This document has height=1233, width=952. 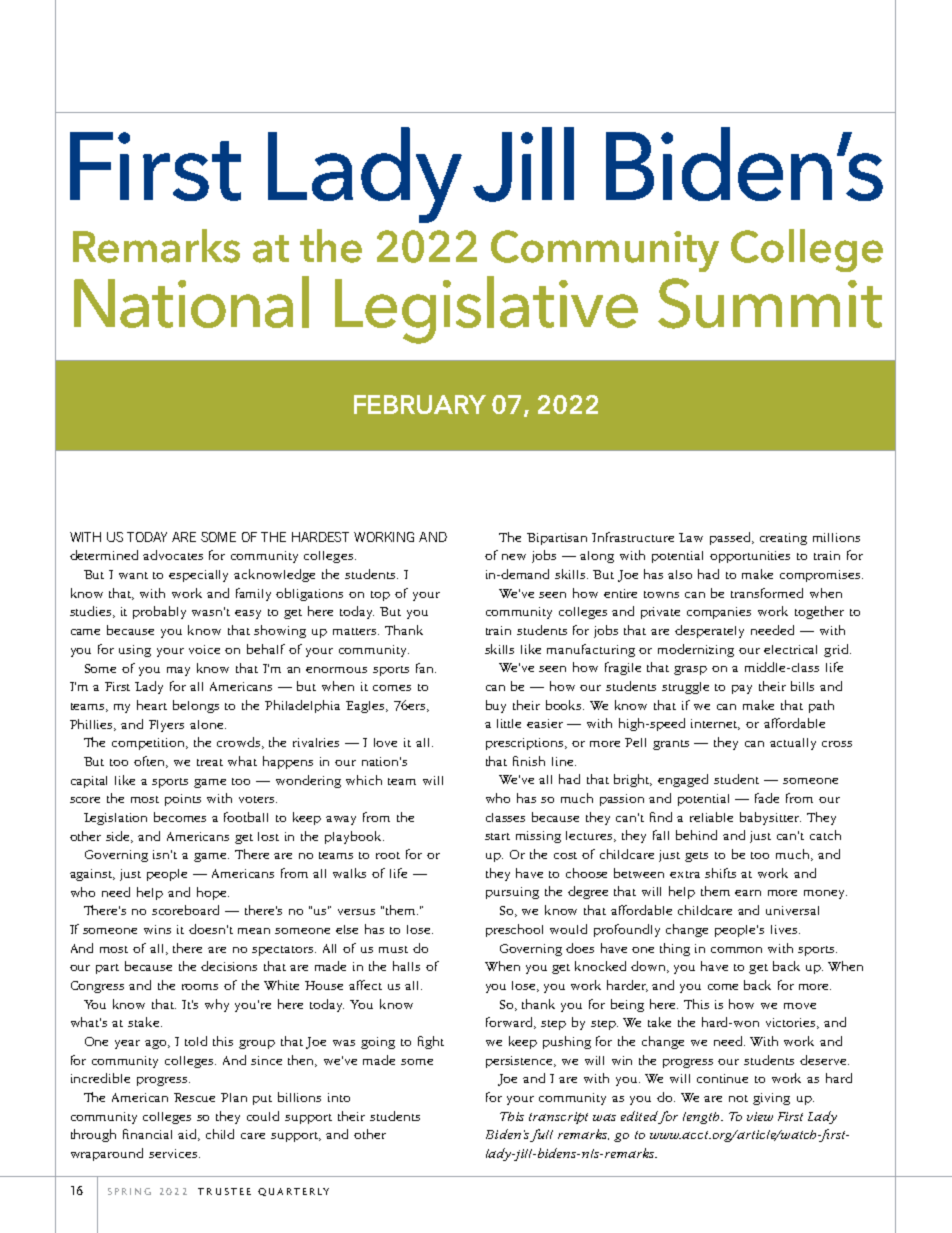 What do you see at coordinates (760, 1116) in the document?
I see `view` at bounding box center [760, 1116].
